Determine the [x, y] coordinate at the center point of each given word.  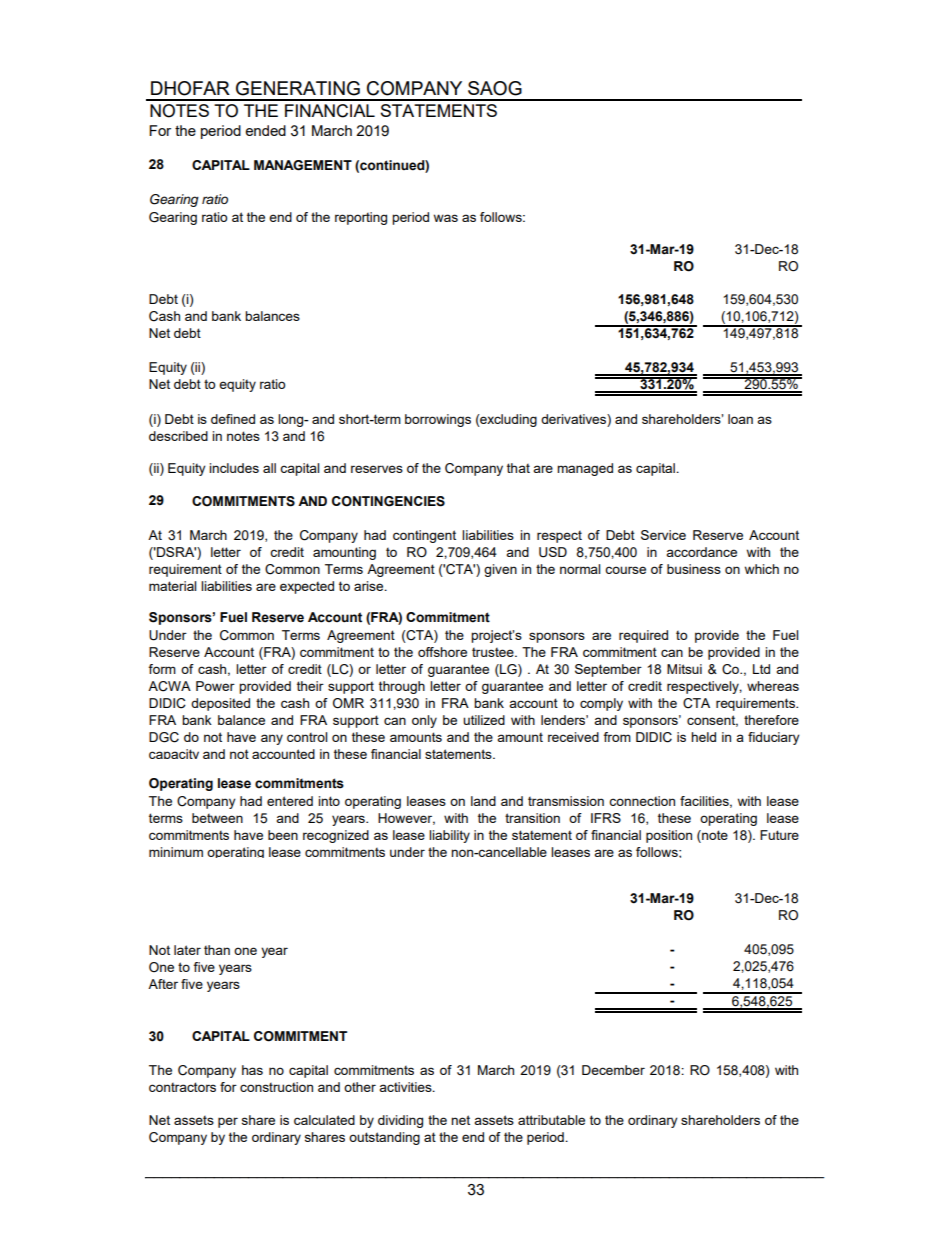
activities [406, 1087]
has [252, 1070]
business [694, 569]
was [446, 218]
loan [740, 419]
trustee [494, 652]
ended [265, 130]
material [172, 586]
